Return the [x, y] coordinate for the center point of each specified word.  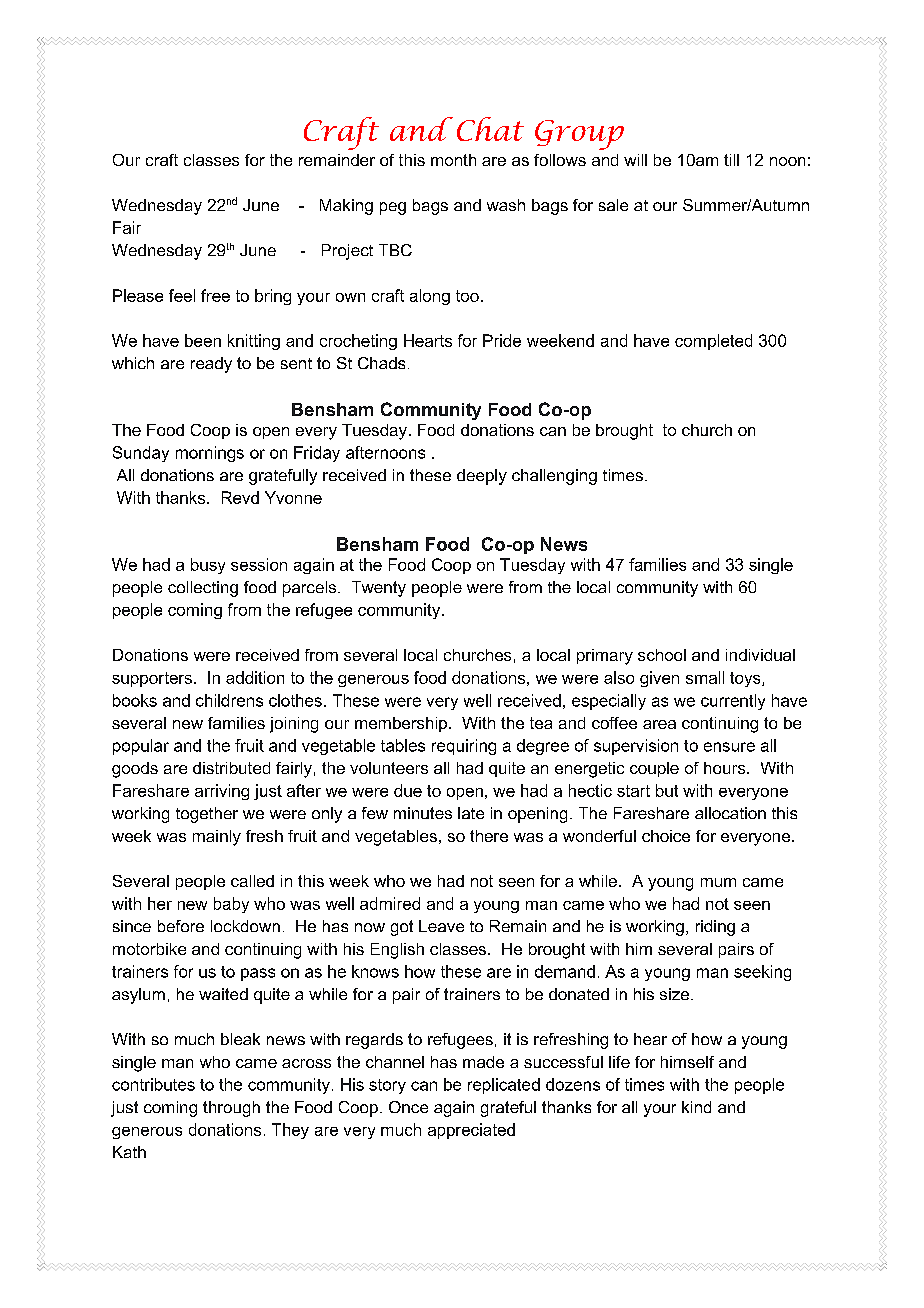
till [731, 160]
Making [346, 207]
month [453, 160]
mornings [210, 454]
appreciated [471, 1131]
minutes [423, 813]
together [207, 815]
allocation [730, 813]
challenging [554, 477]
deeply [482, 477]
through [231, 1109]
